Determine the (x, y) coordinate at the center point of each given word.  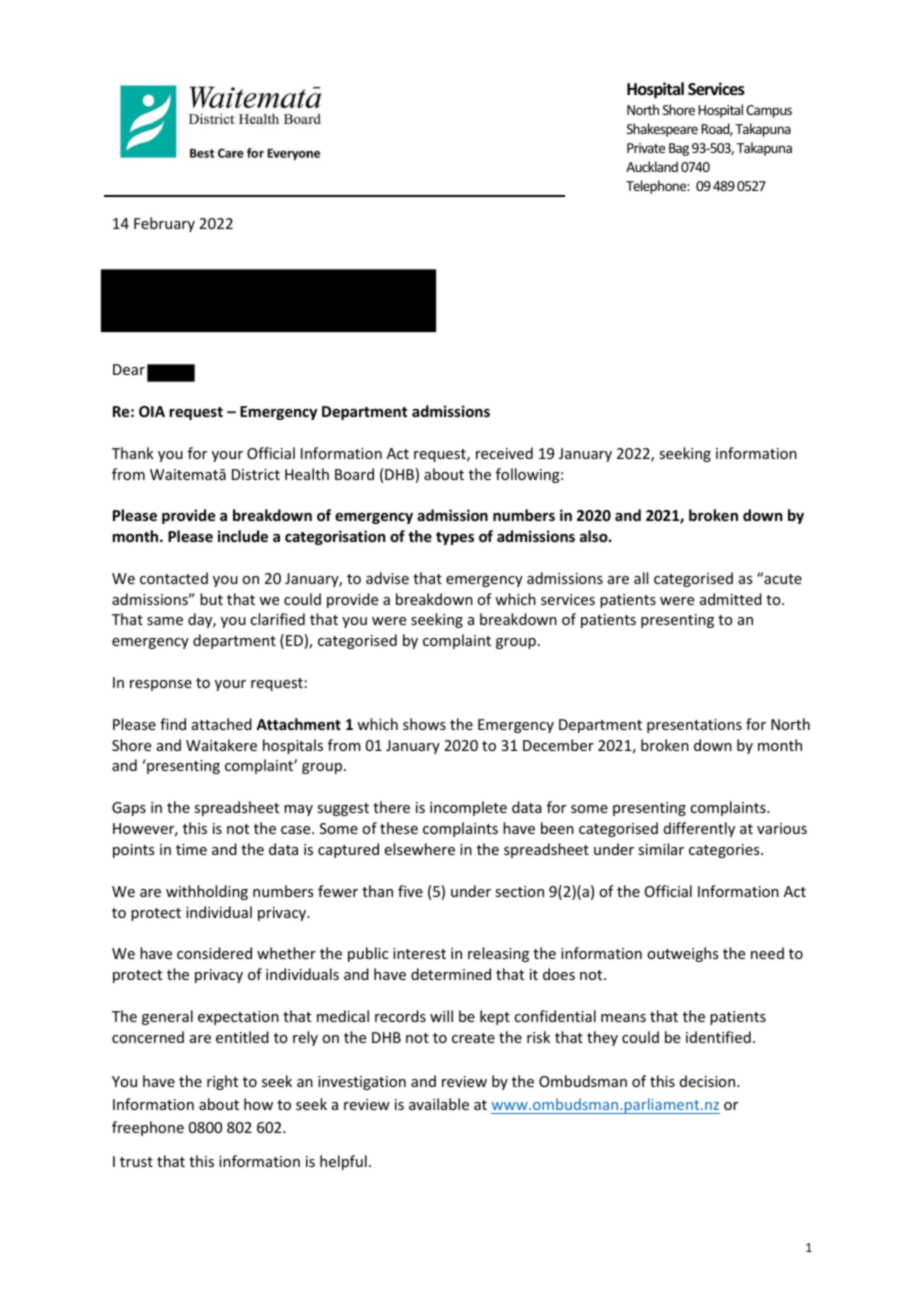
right (222, 1082)
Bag (679, 149)
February (164, 224)
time (191, 849)
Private (646, 148)
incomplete (468, 808)
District (256, 474)
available (439, 1104)
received (504, 453)
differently (699, 829)
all (641, 578)
